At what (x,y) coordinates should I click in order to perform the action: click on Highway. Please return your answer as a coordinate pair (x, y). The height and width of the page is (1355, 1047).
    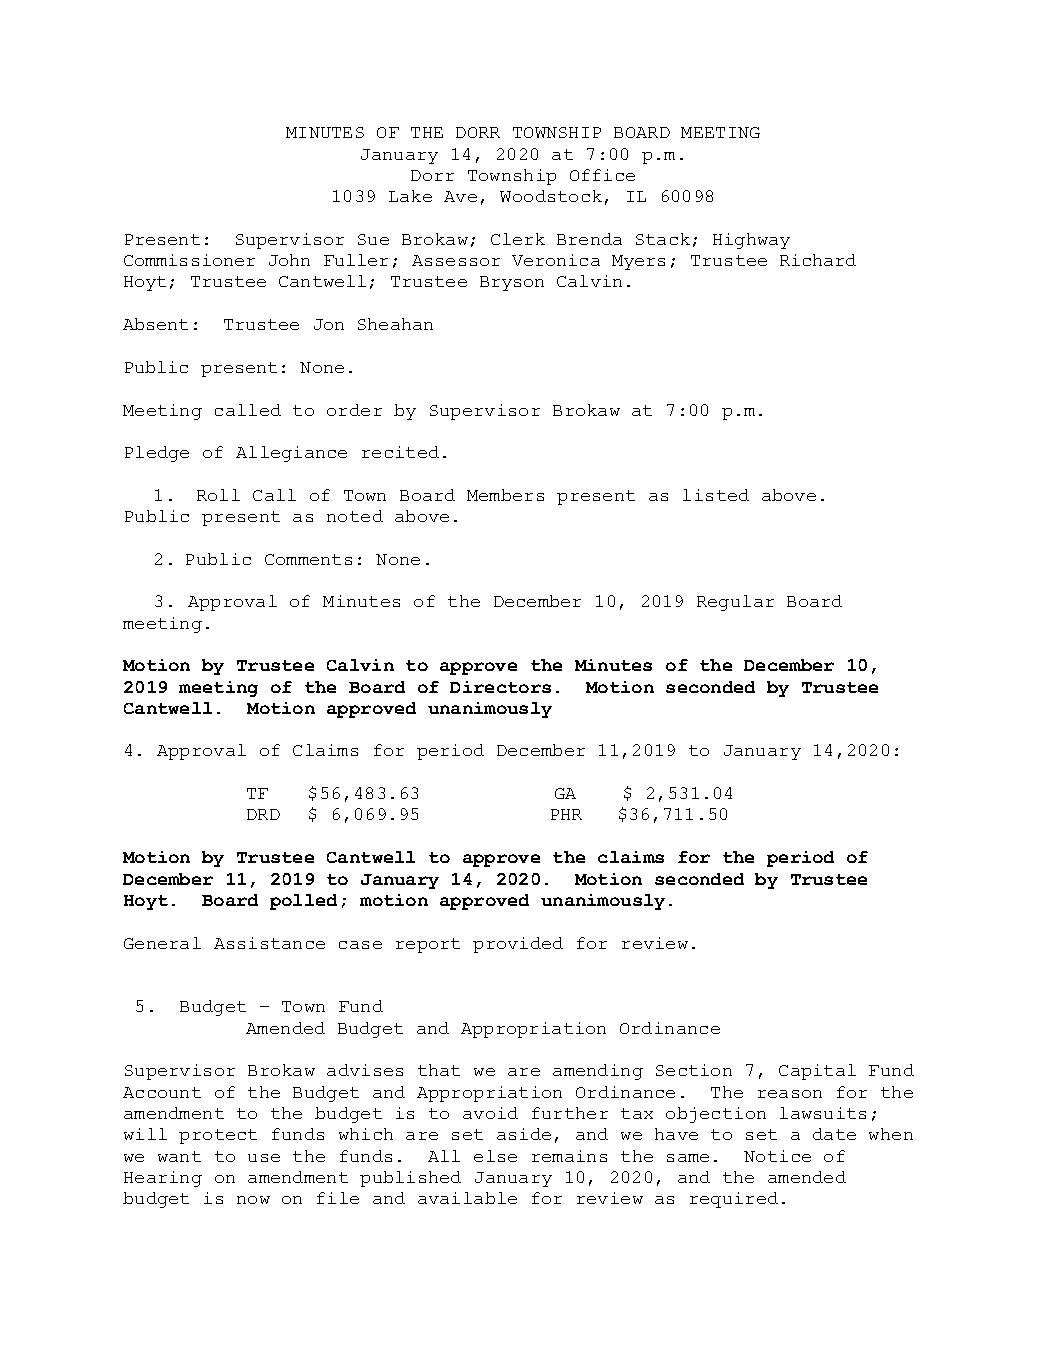
    Looking at the image, I should click on (751, 241).
